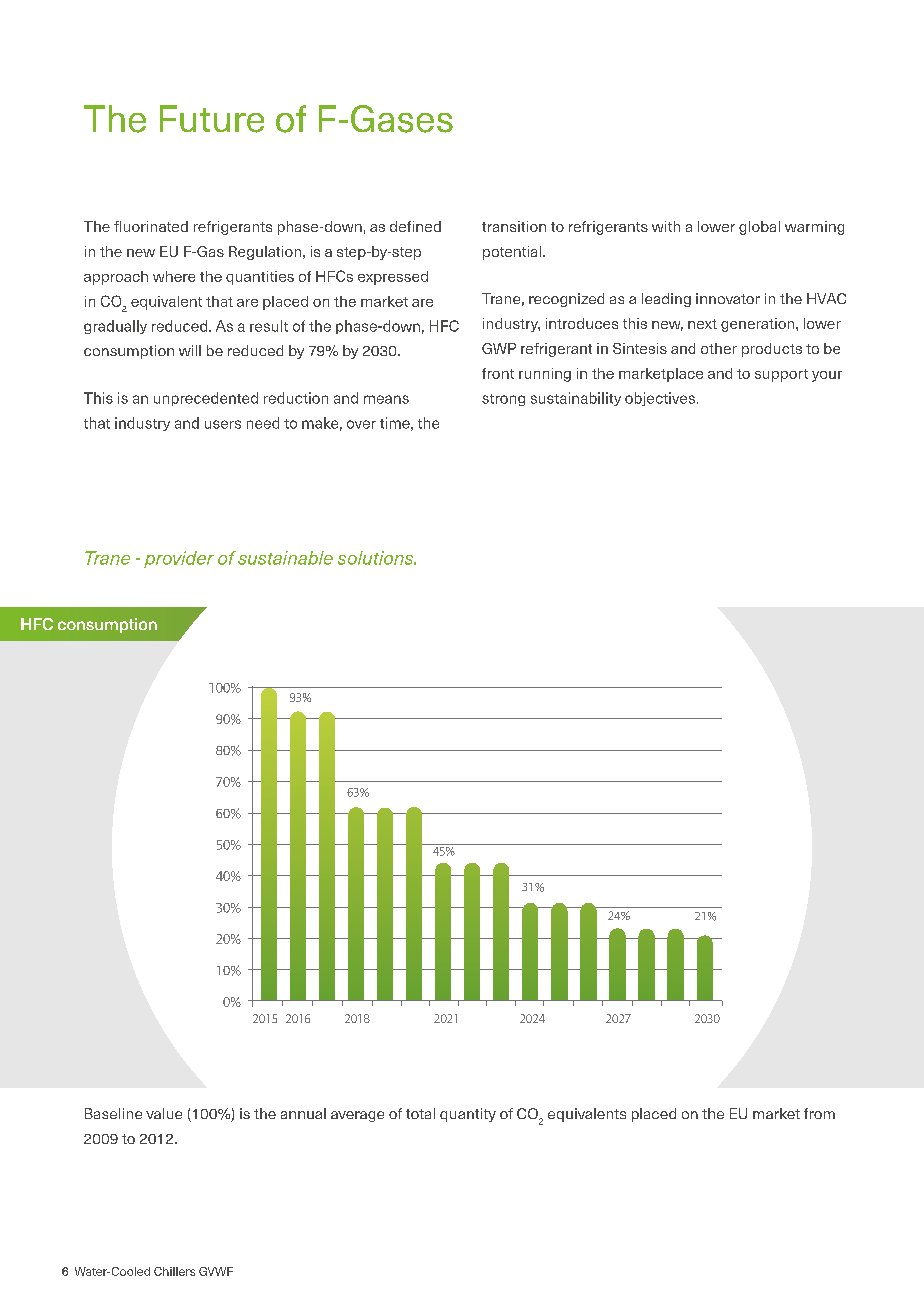  Describe the element at coordinates (514, 226) in the image. I see `transition` at that location.
